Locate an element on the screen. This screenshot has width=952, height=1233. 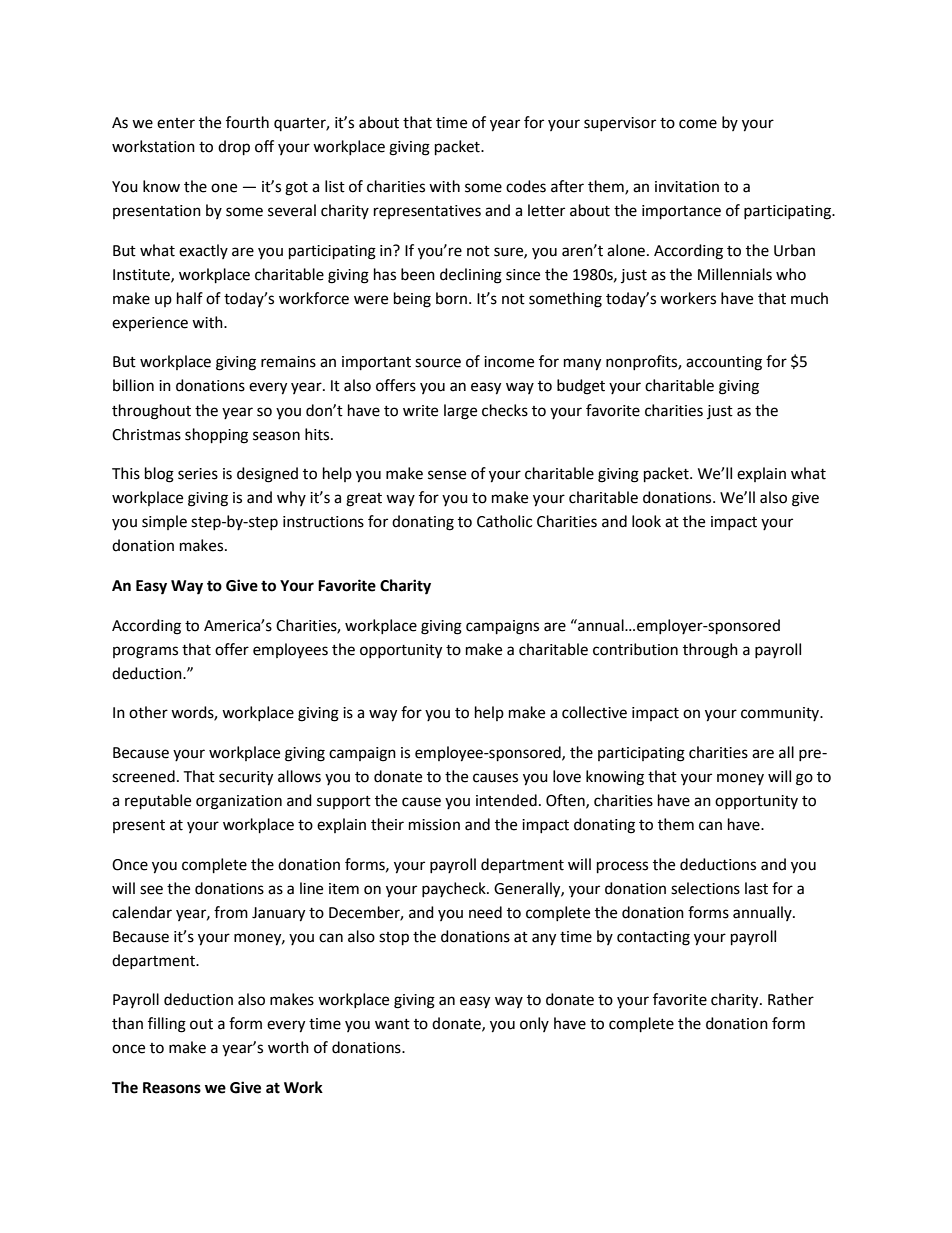
mission is located at coordinates (434, 825).
